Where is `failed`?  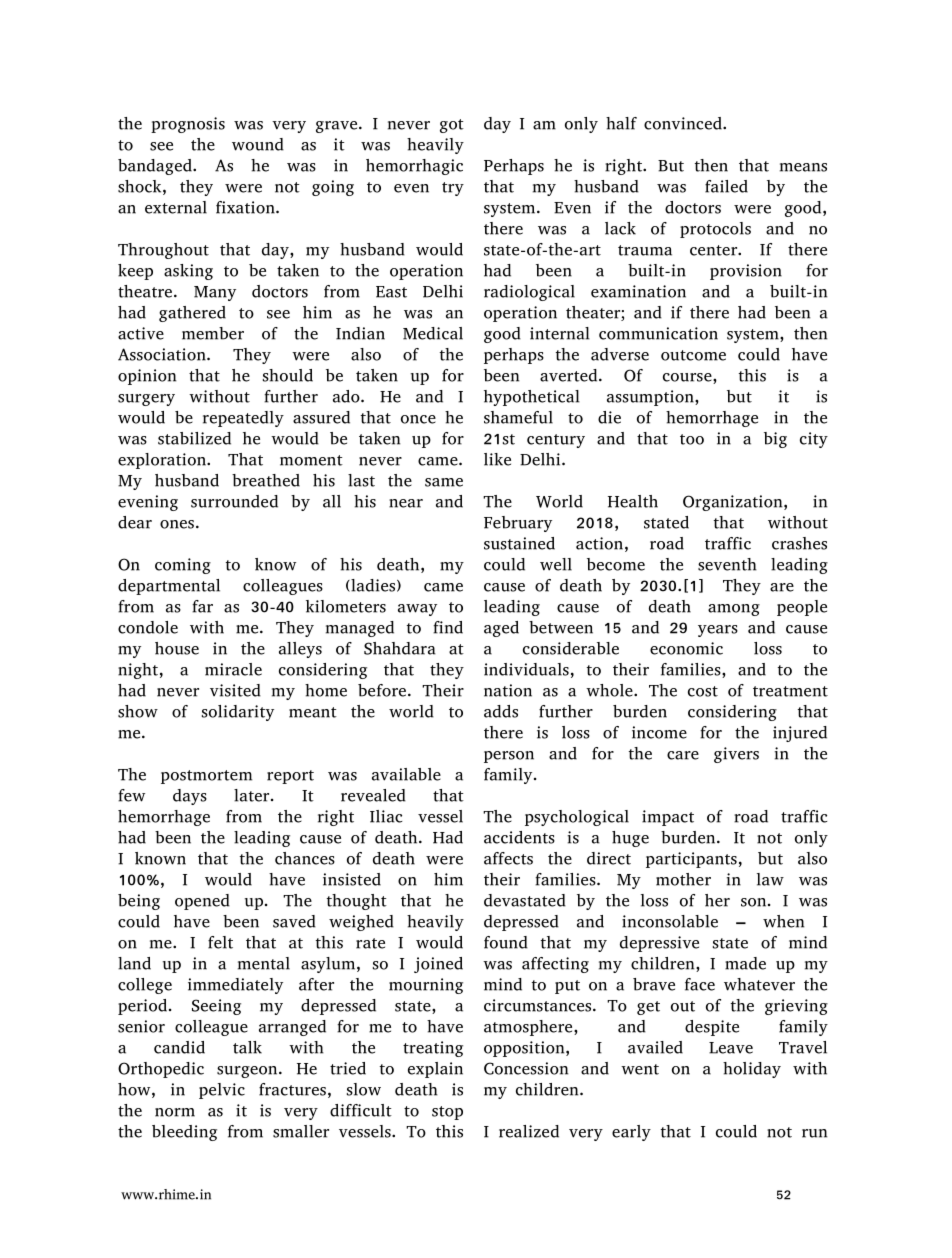
failed is located at coordinates (726, 186).
